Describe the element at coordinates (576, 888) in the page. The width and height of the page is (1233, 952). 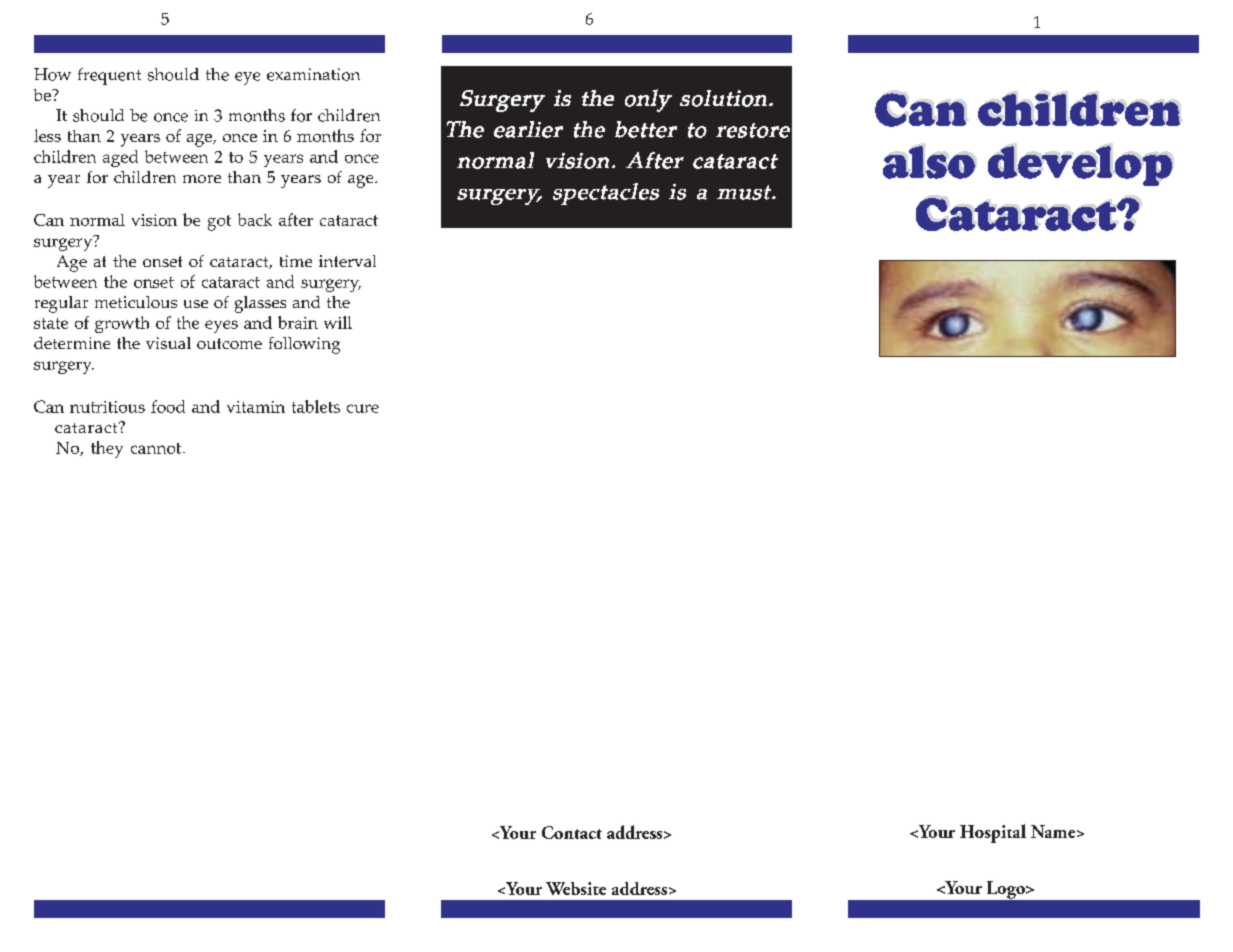
I see `Website` at that location.
